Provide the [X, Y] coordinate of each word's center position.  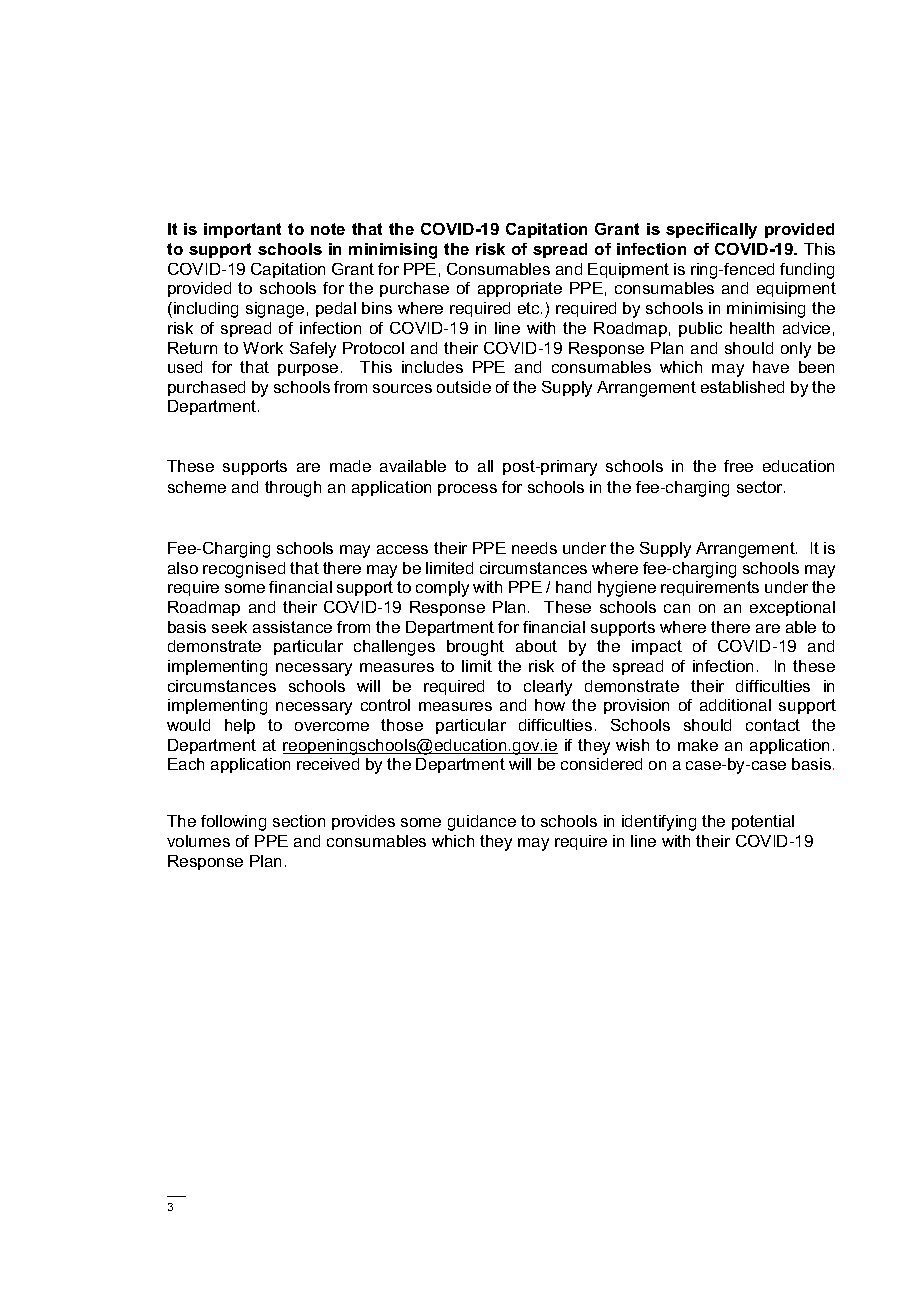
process [467, 490]
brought [475, 648]
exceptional [792, 608]
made [350, 466]
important [242, 230]
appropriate [520, 289]
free [738, 466]
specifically [711, 231]
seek [229, 627]
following [233, 823]
